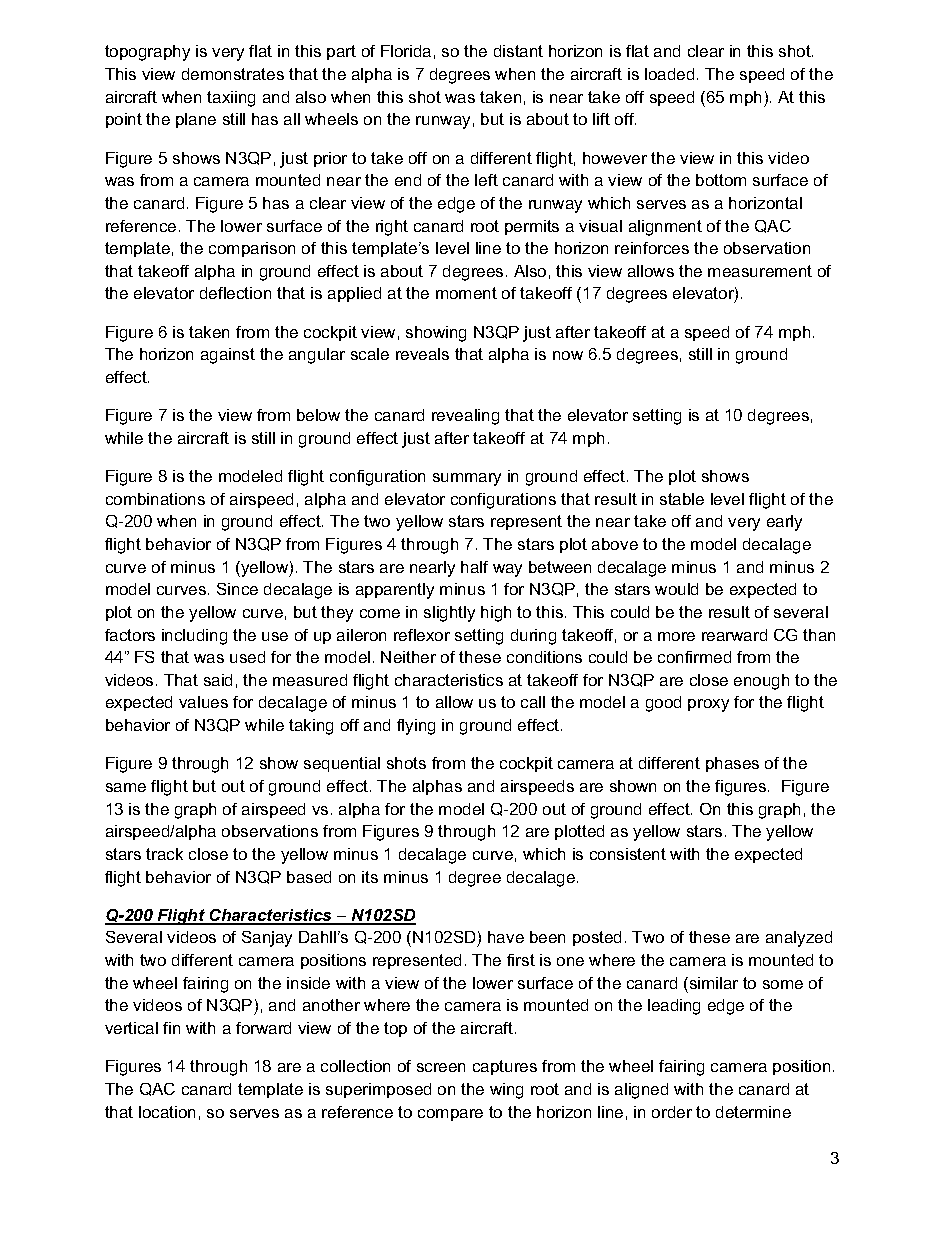 The width and height of the image is (952, 1233). Describe the element at coordinates (732, 764) in the image. I see `phases` at that location.
